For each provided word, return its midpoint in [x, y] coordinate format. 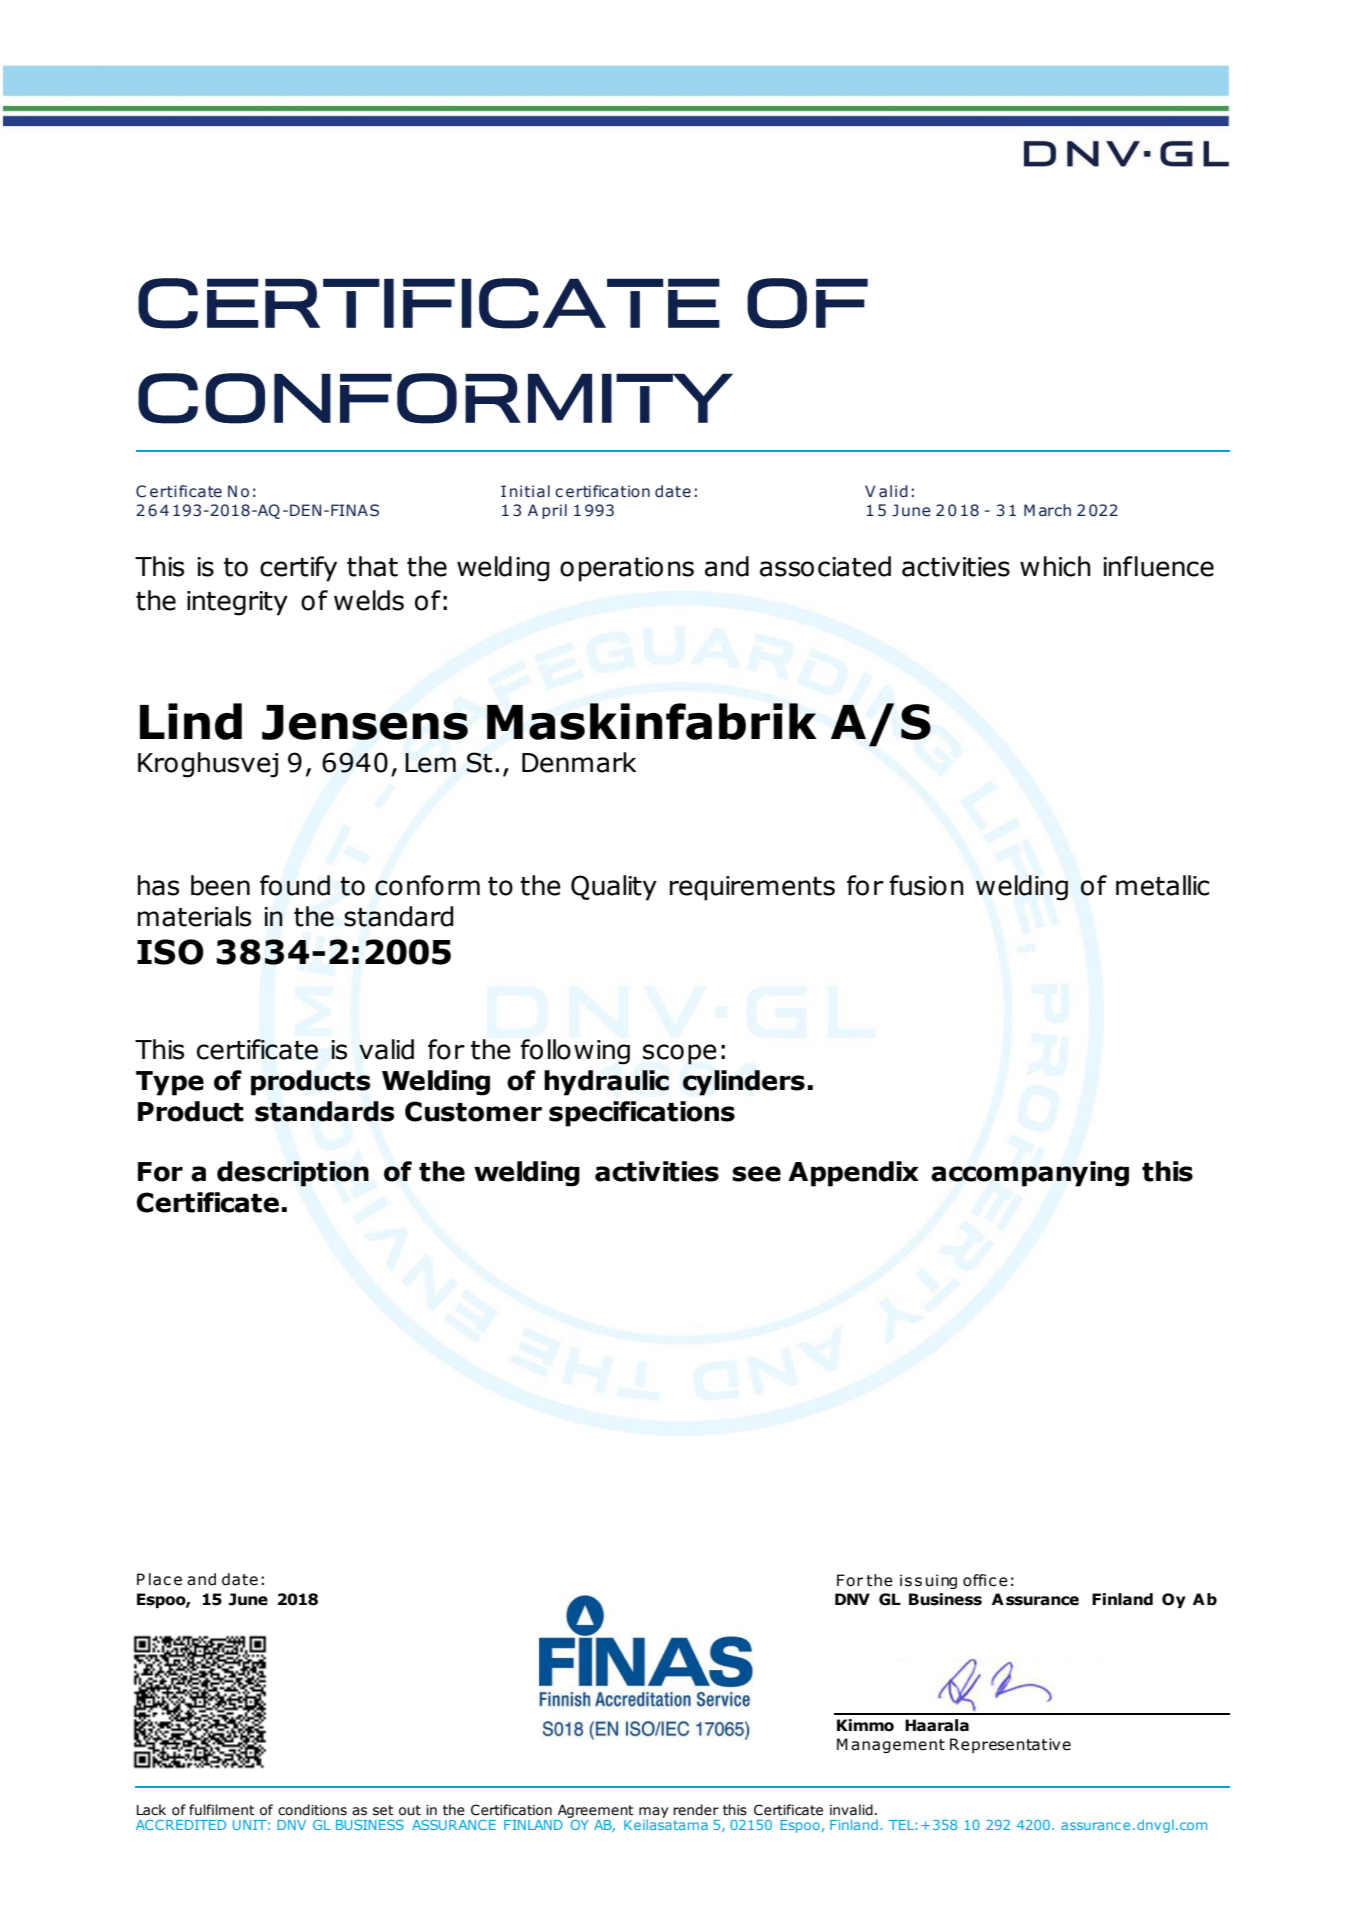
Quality [614, 888]
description [293, 1174]
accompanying [1030, 1174]
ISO [170, 952]
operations [627, 569]
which [1055, 566]
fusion [926, 885]
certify [298, 569]
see [756, 1174]
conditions [312, 1810]
